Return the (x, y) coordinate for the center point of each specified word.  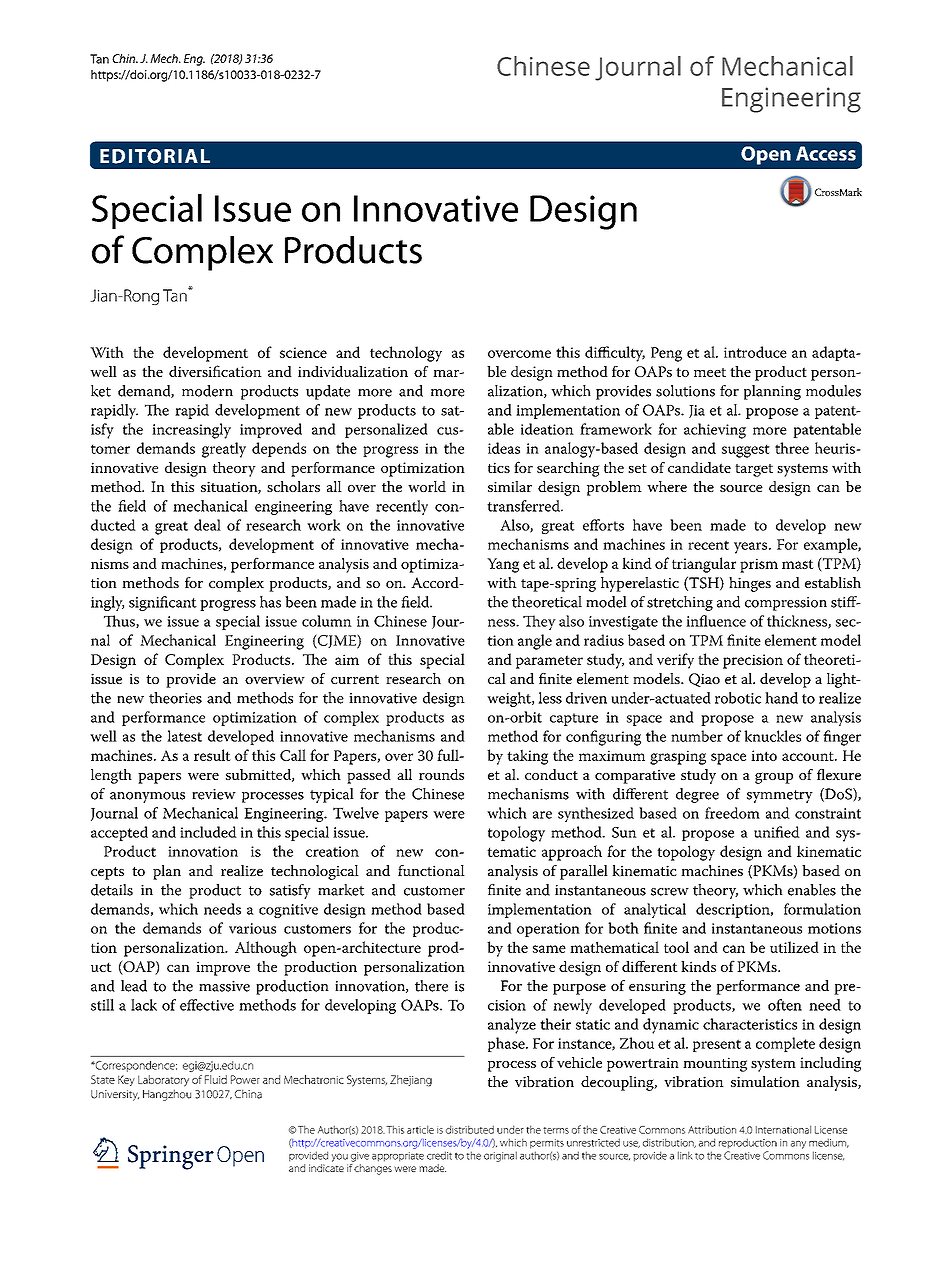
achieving (715, 431)
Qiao (704, 680)
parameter (549, 662)
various (252, 928)
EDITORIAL (155, 156)
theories (175, 698)
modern (207, 391)
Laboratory (163, 1081)
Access (826, 153)
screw (670, 892)
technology (406, 354)
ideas (504, 448)
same (549, 949)
